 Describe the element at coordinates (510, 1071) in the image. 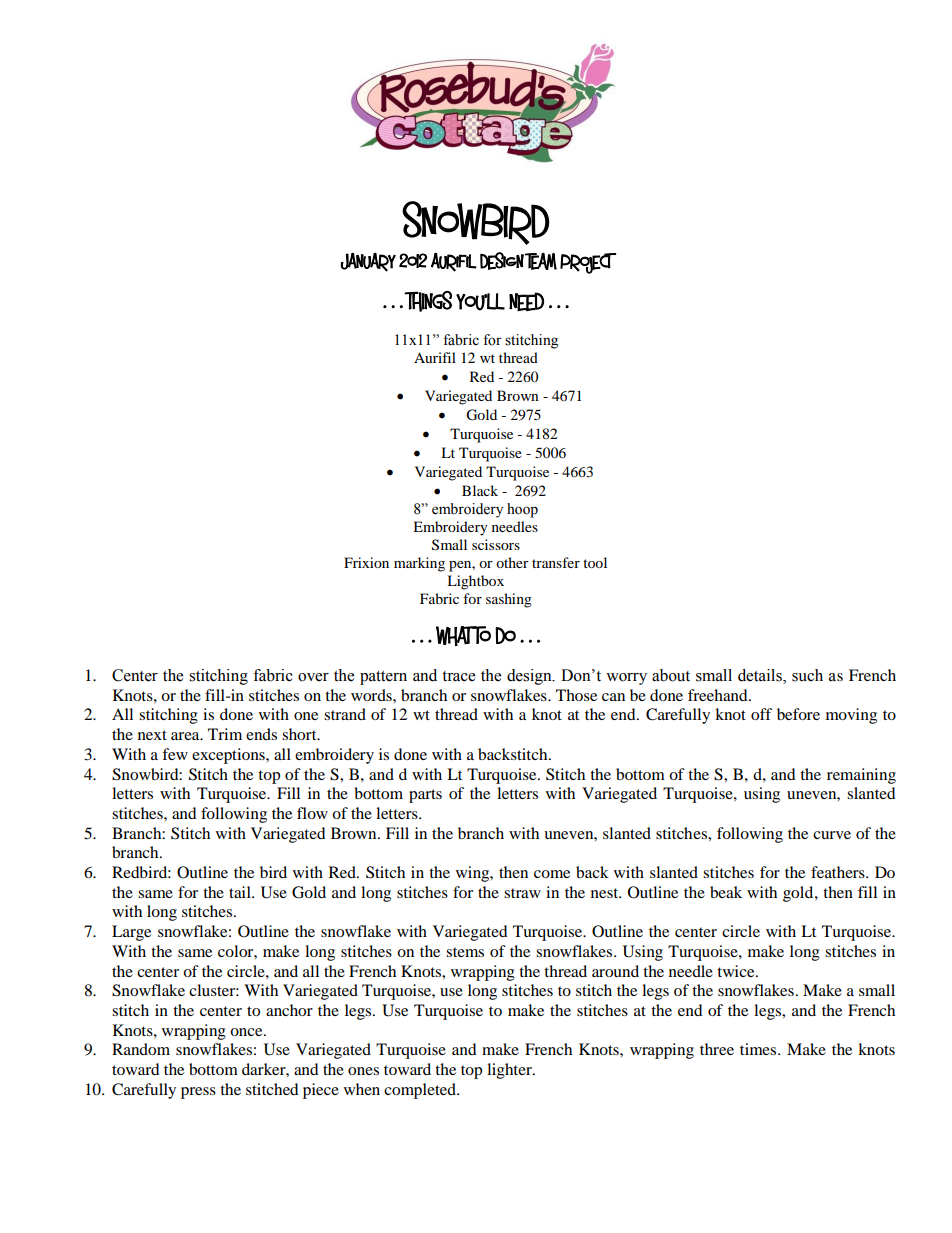

I see `lighter` at that location.
